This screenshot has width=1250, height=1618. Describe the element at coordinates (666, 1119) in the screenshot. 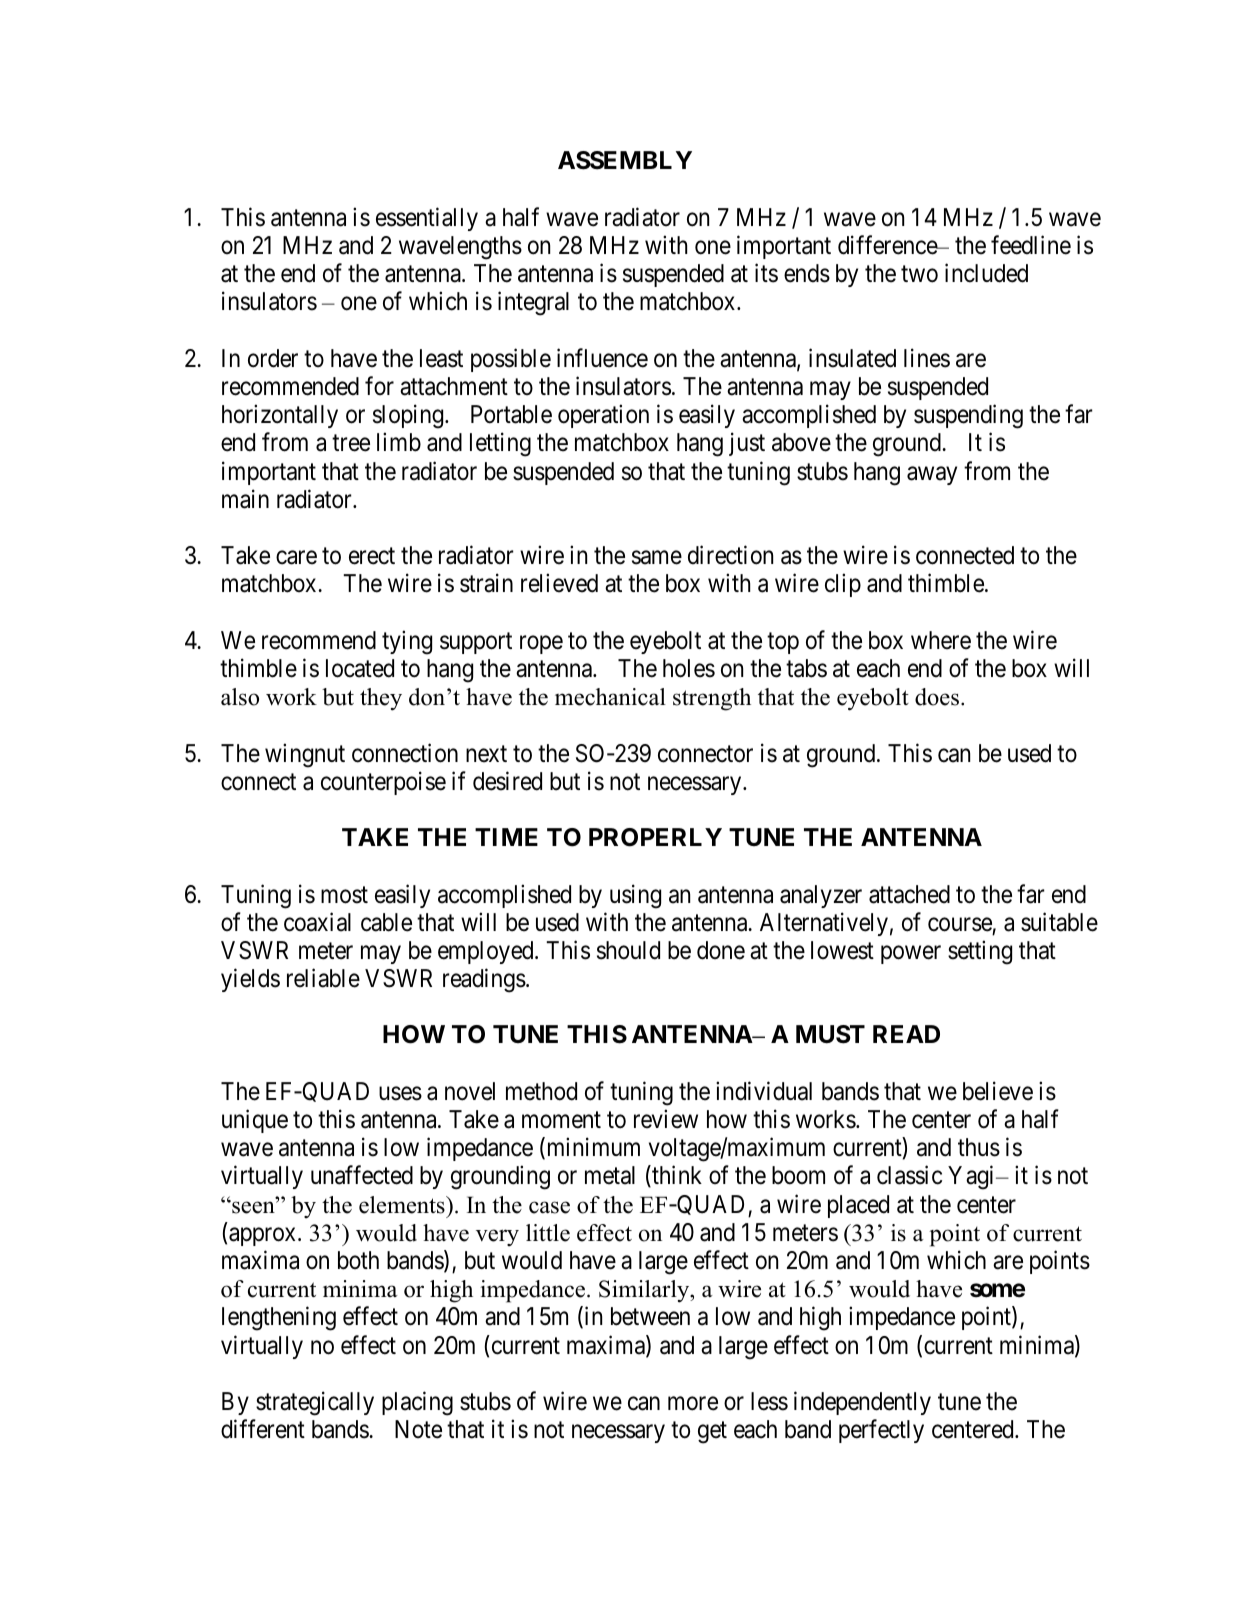

I see `review` at that location.
